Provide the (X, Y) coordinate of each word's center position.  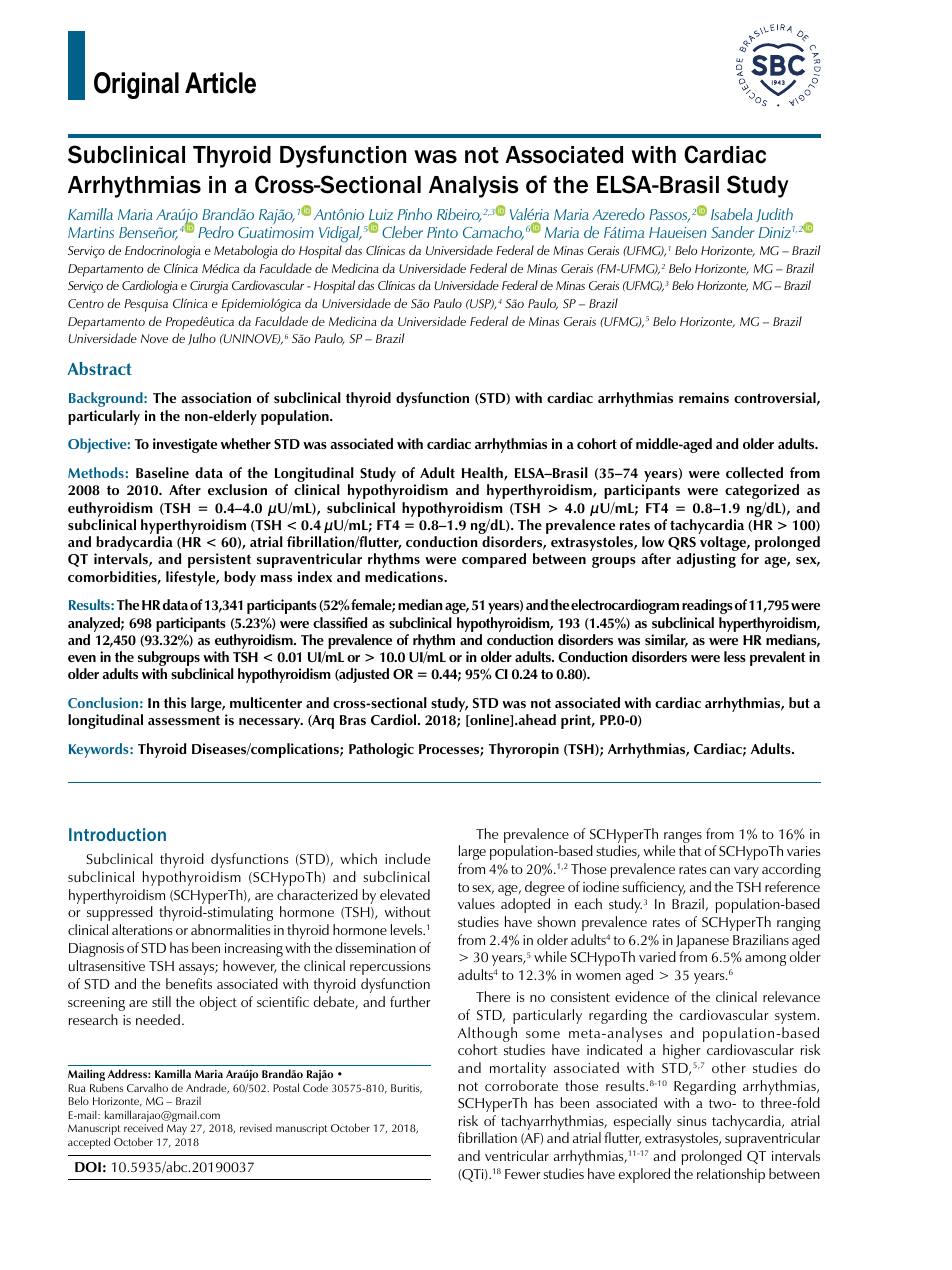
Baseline (162, 472)
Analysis (474, 187)
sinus (691, 1121)
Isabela (732, 214)
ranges (683, 839)
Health (483, 474)
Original (136, 85)
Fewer (523, 1174)
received (143, 1127)
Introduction (117, 834)
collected (754, 472)
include (407, 858)
